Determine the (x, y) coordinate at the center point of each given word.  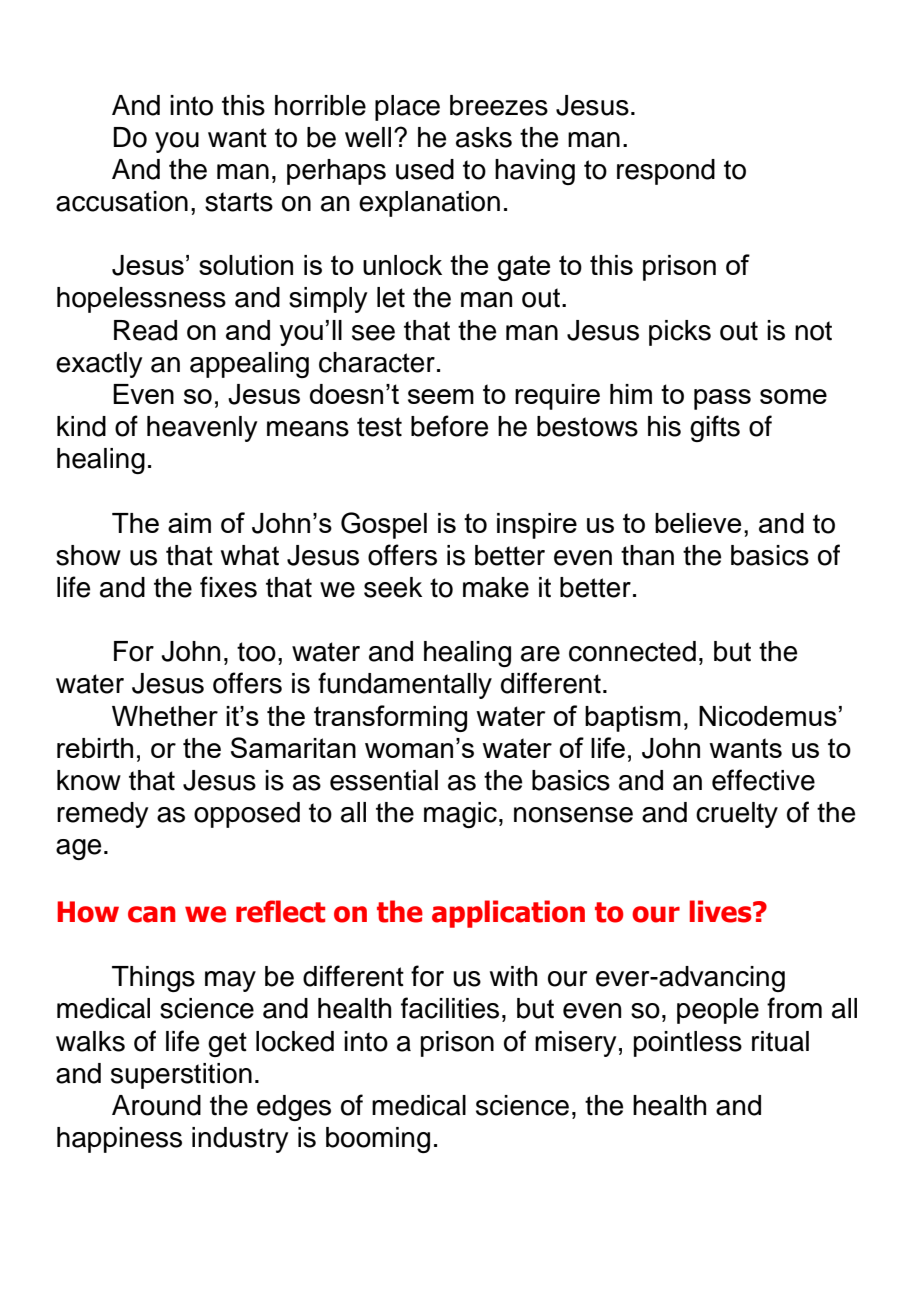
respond (666, 172)
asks (484, 137)
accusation (122, 201)
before (449, 426)
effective (763, 780)
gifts (715, 428)
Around (156, 1105)
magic (460, 815)
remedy (103, 815)
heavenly (202, 429)
